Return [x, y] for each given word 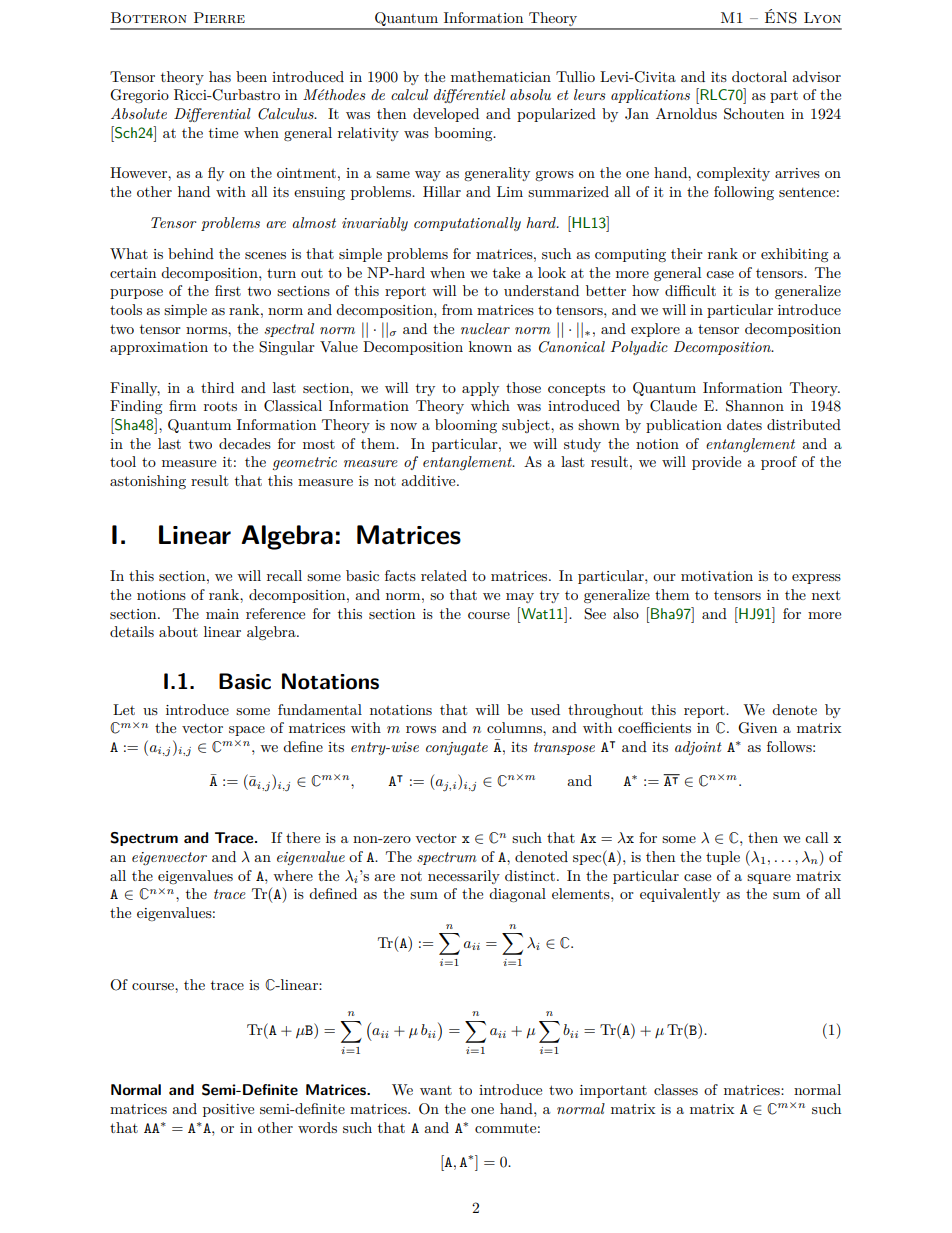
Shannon [755, 406]
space [247, 731]
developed [446, 115]
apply [480, 389]
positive [228, 1110]
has [220, 76]
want [436, 1090]
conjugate [457, 748]
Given [757, 728]
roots [220, 406]
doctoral [759, 76]
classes [676, 1089]
